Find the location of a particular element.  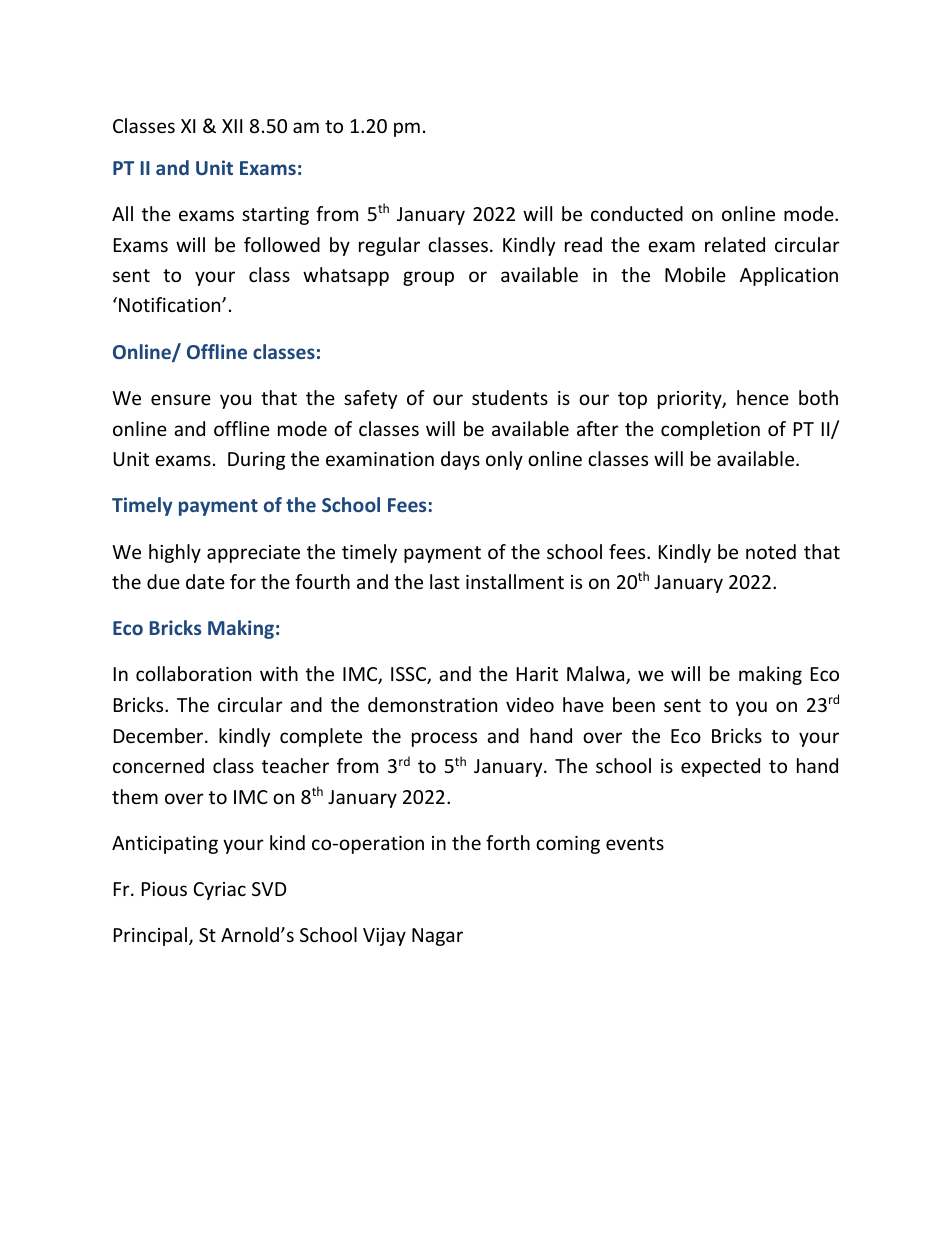

appreciate is located at coordinates (253, 554).
